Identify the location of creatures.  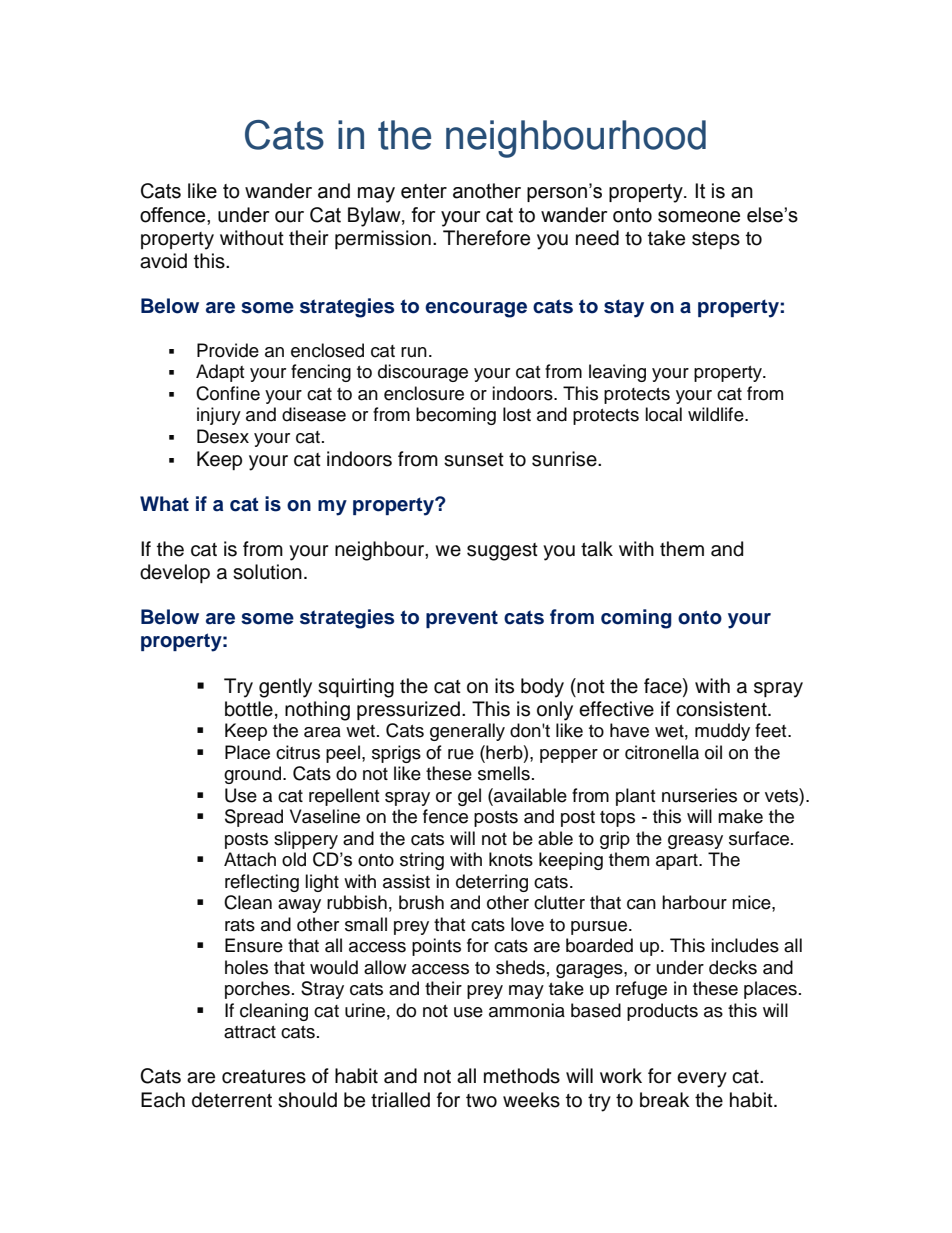
(264, 1077).
